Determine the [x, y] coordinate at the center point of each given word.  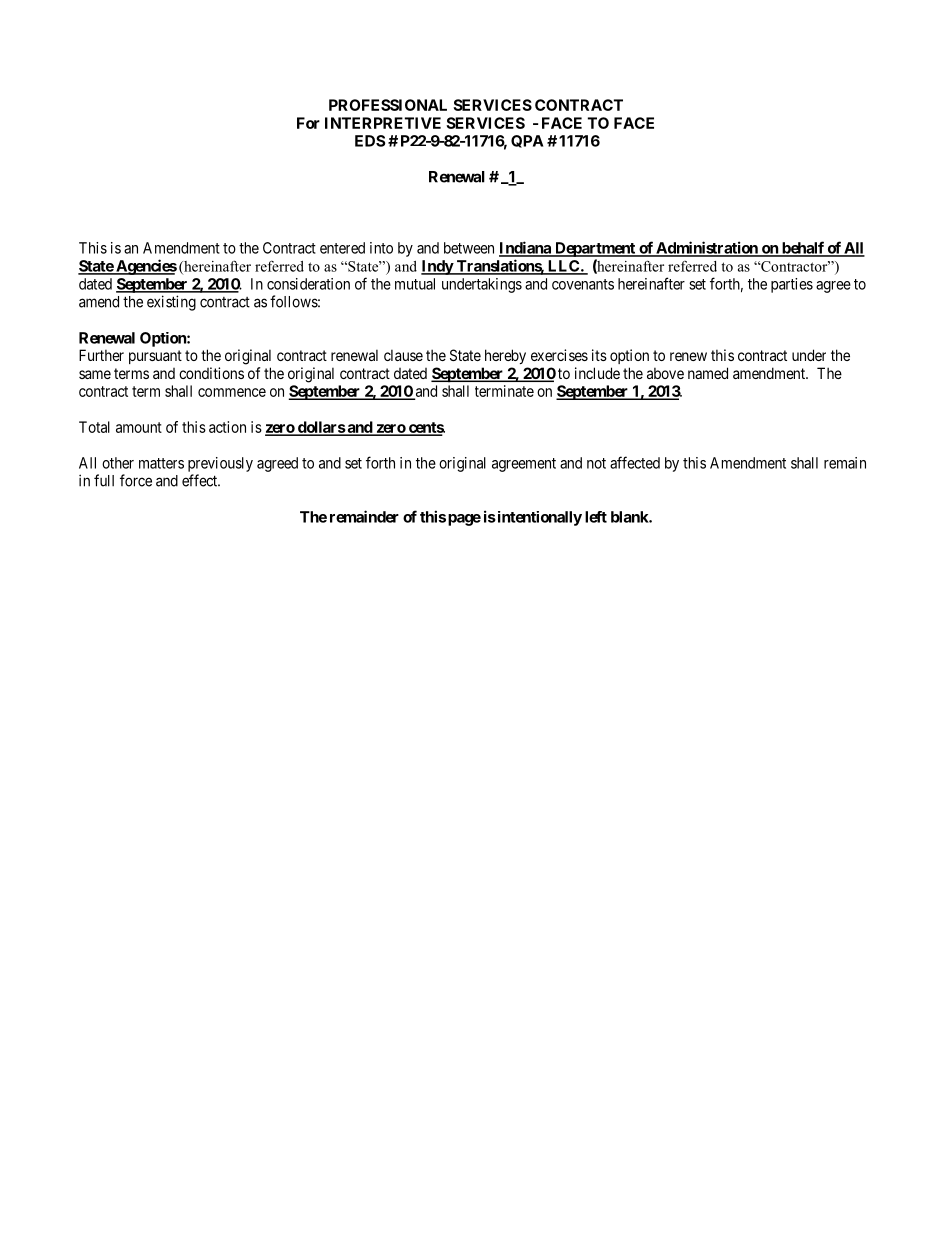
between [469, 248]
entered [342, 248]
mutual [415, 284]
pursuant [155, 357]
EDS [370, 141]
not [596, 463]
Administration [707, 248]
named [708, 373]
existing [171, 303]
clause [403, 355]
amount [139, 427]
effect [201, 480]
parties [792, 285]
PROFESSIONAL [388, 105]
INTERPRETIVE [383, 123]
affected [635, 462]
